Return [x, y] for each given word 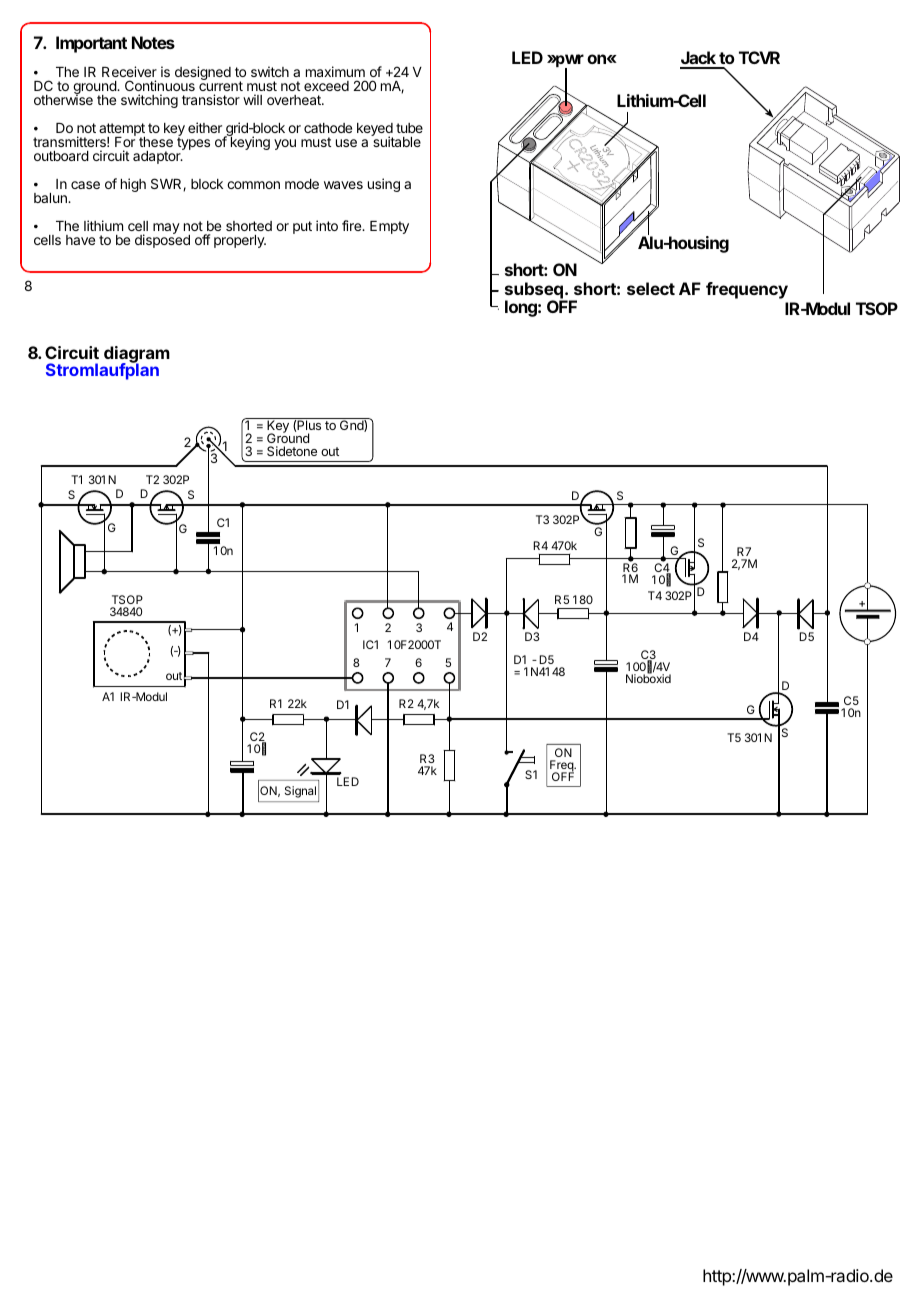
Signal [300, 792]
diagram [137, 356]
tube [409, 128]
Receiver [129, 71]
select [651, 288]
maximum [335, 71]
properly [240, 241]
